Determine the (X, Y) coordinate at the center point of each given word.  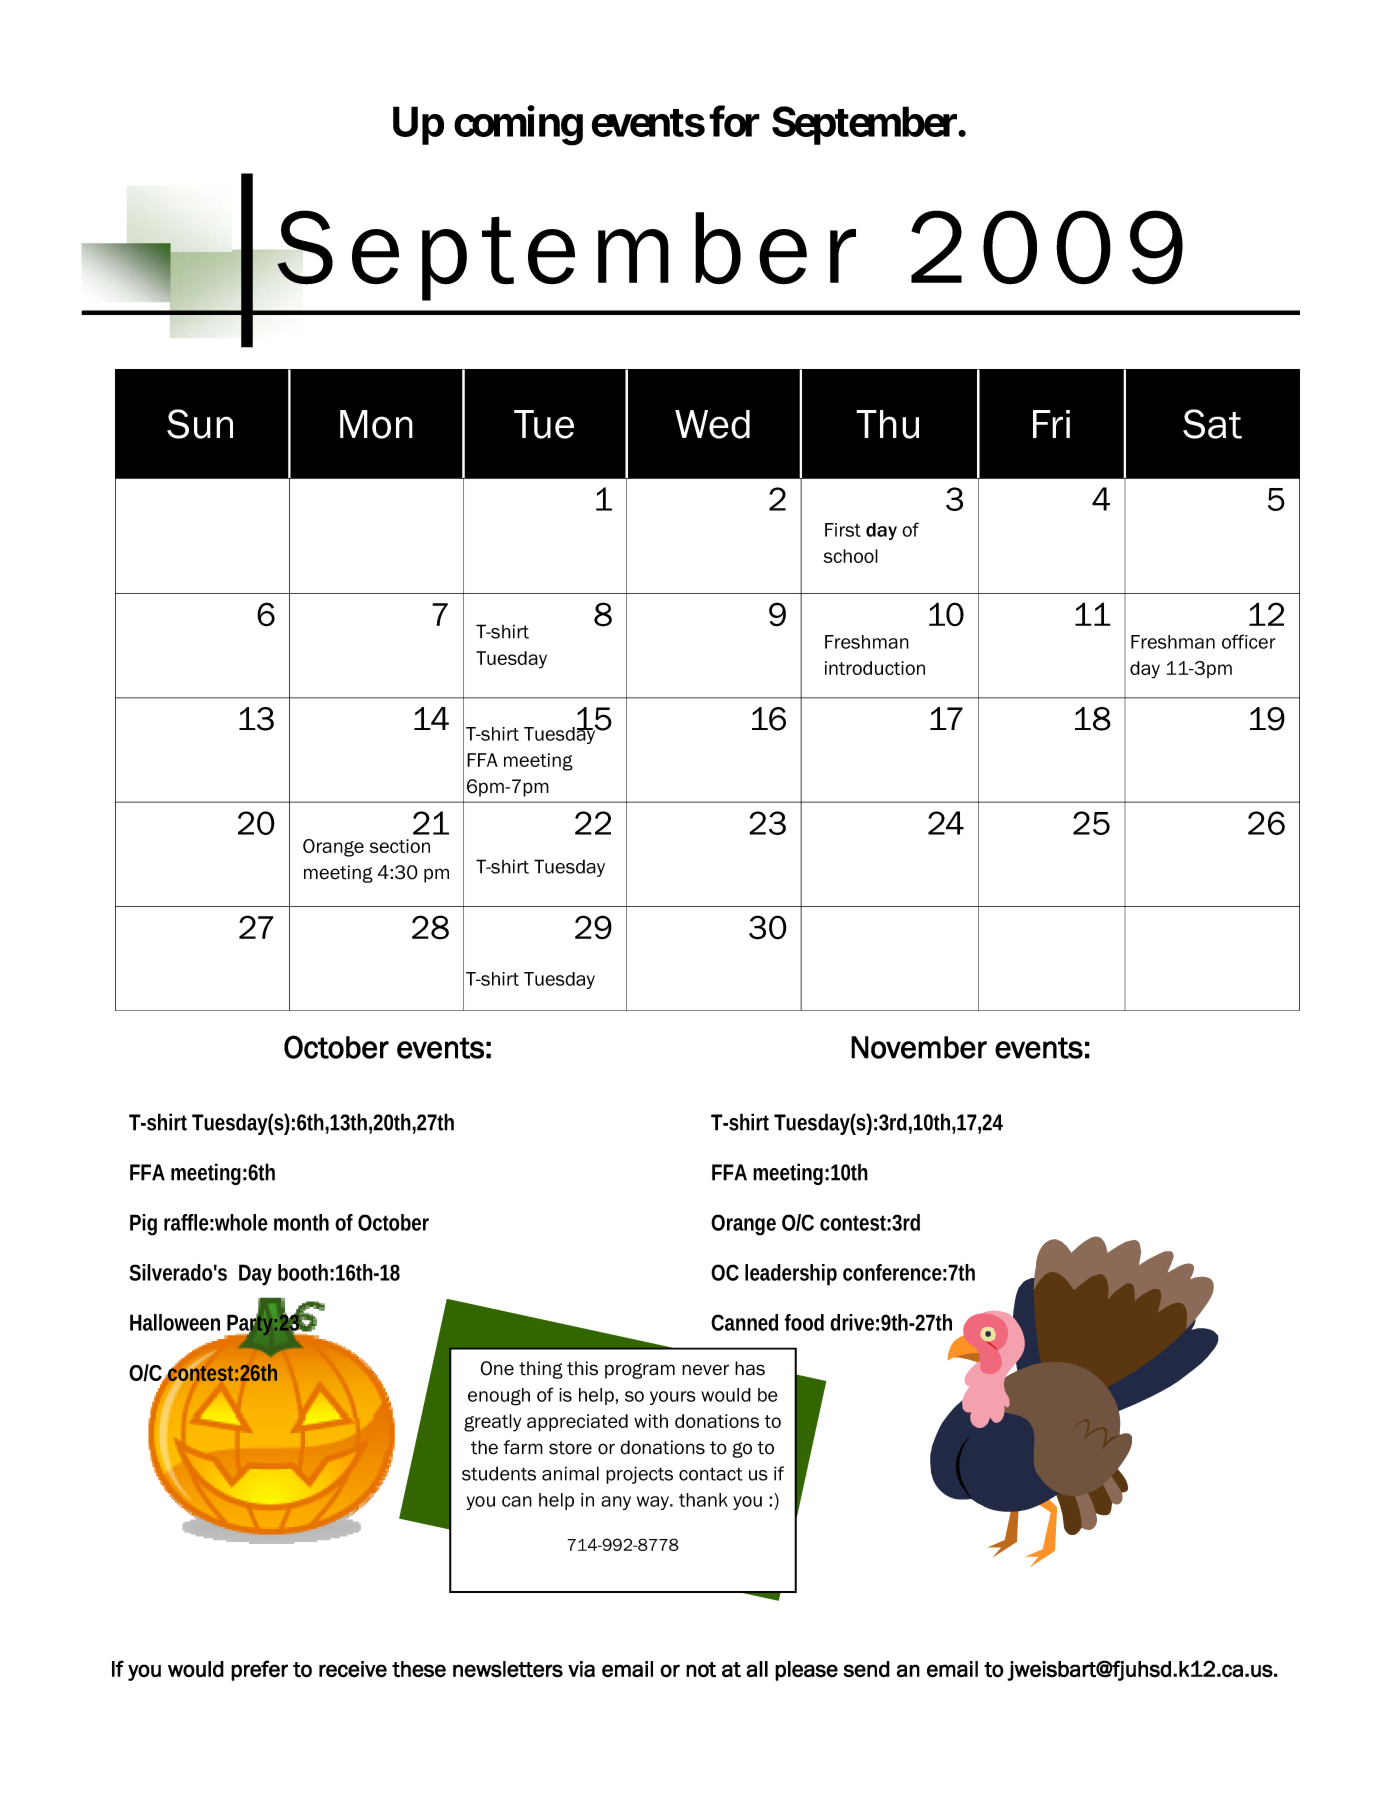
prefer (259, 1670)
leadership (791, 1275)
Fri (1051, 424)
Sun (200, 424)
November (919, 1047)
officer (1248, 641)
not (701, 1670)
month (301, 1222)
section (400, 846)
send (866, 1669)
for (734, 121)
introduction (875, 668)
